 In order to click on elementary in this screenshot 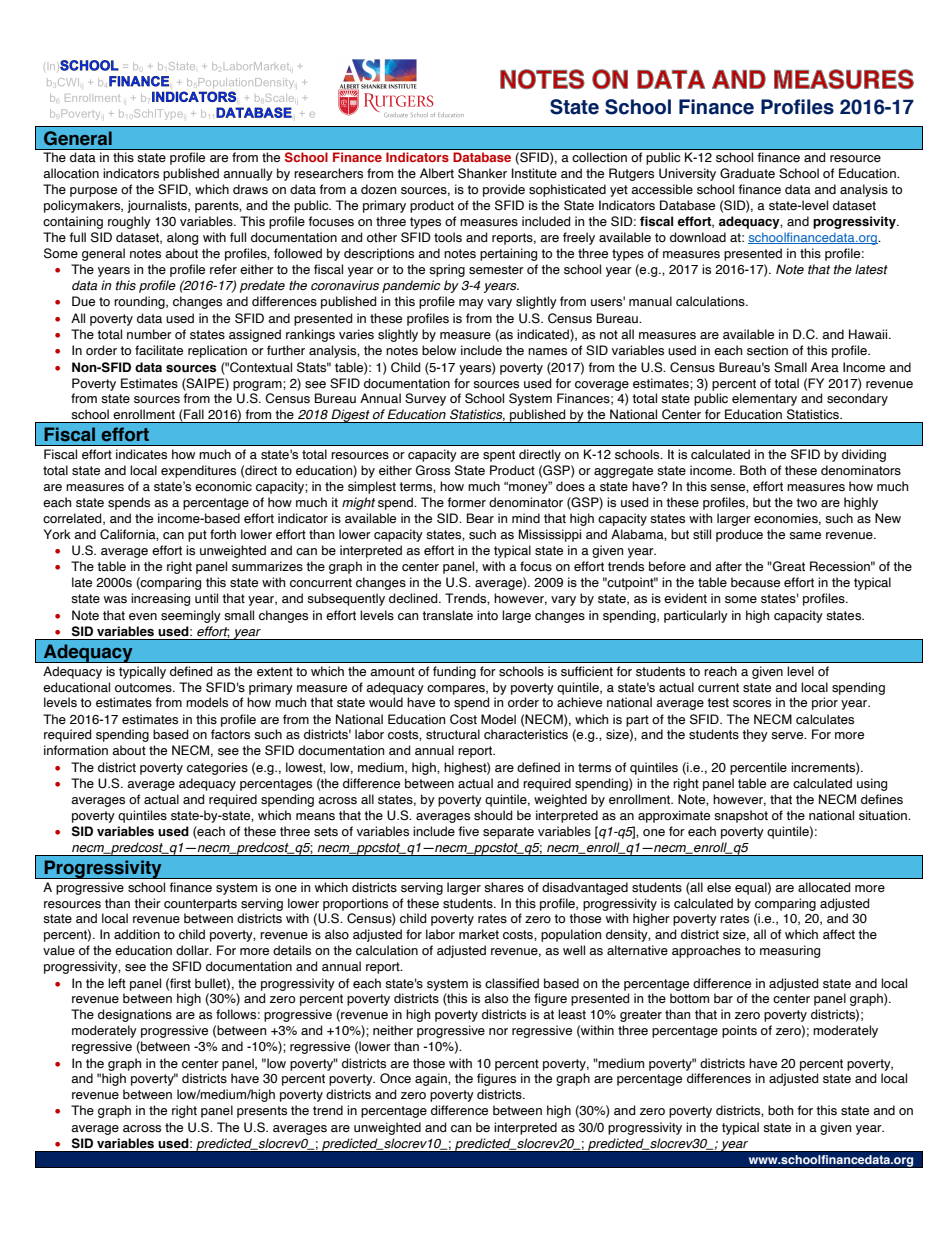, I will do `click(764, 399)`.
